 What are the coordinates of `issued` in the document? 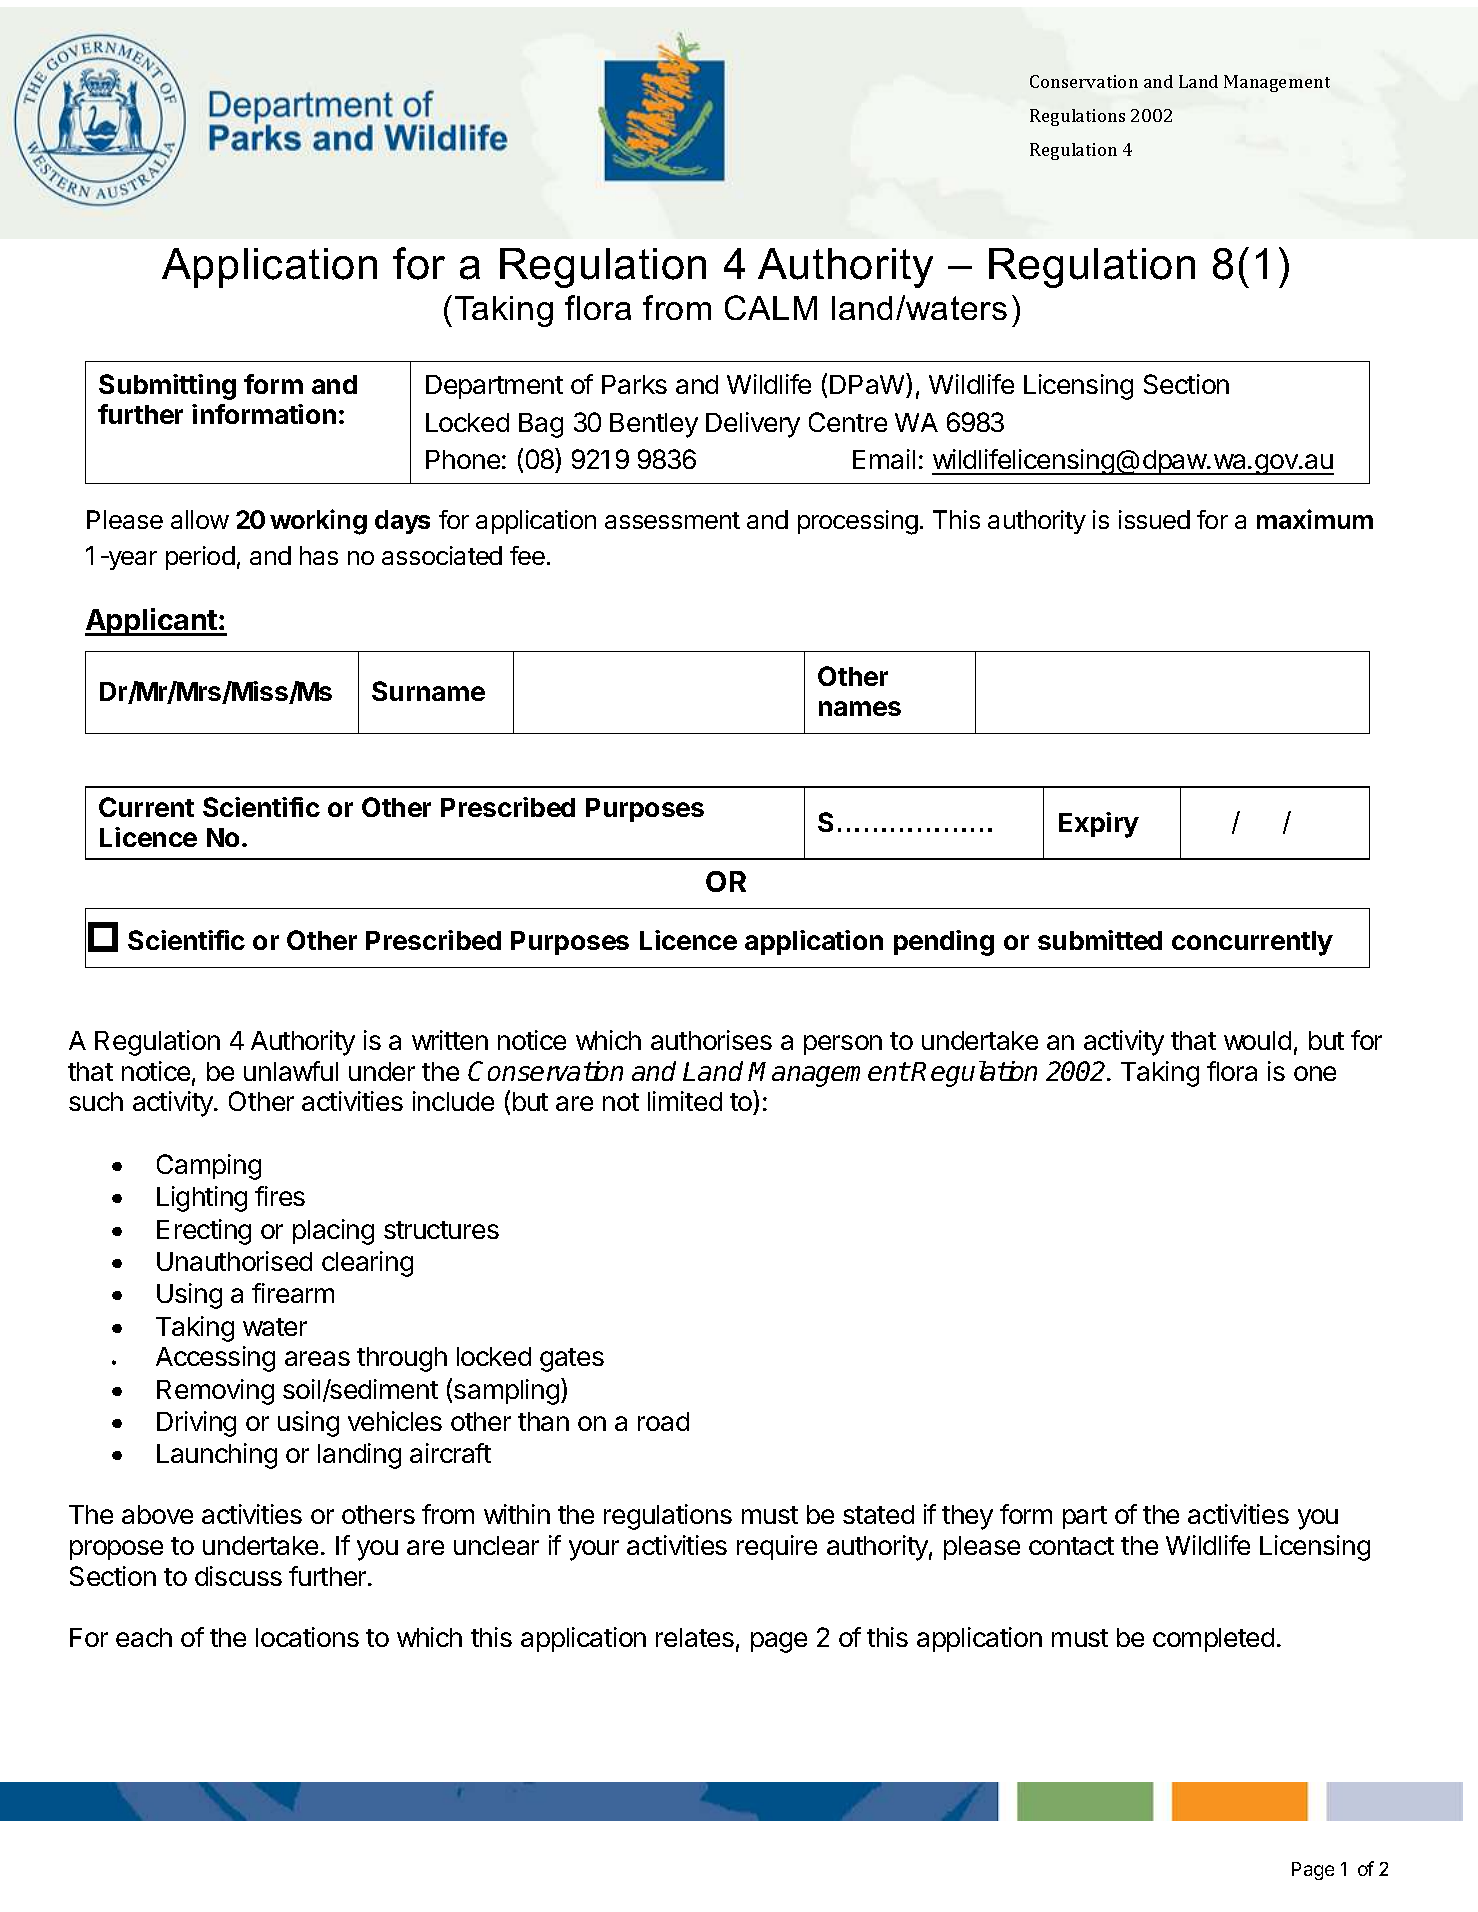 It's located at (1154, 519).
